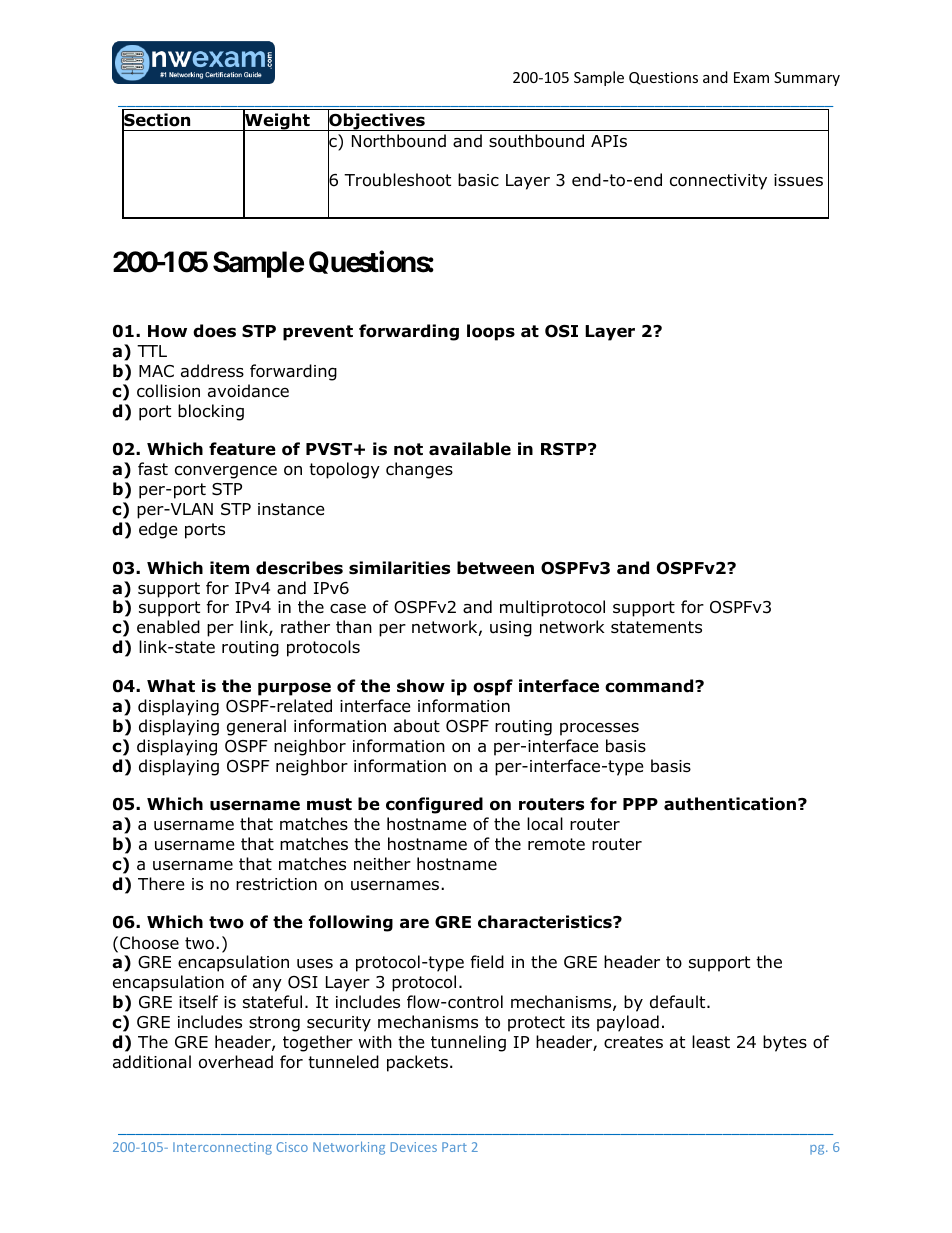  I want to click on least, so click(711, 1042).
